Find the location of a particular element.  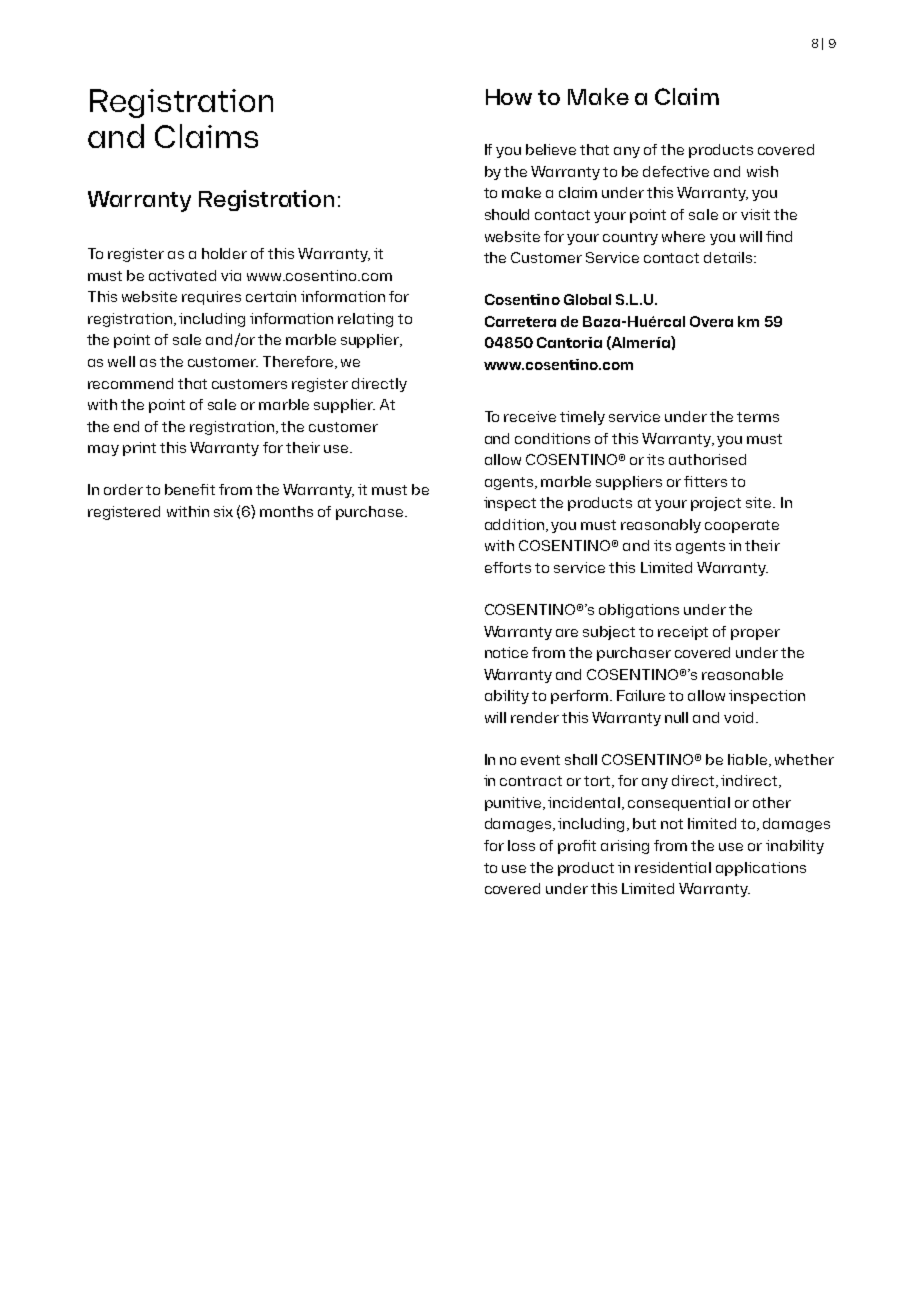

Carretera is located at coordinates (520, 321).
